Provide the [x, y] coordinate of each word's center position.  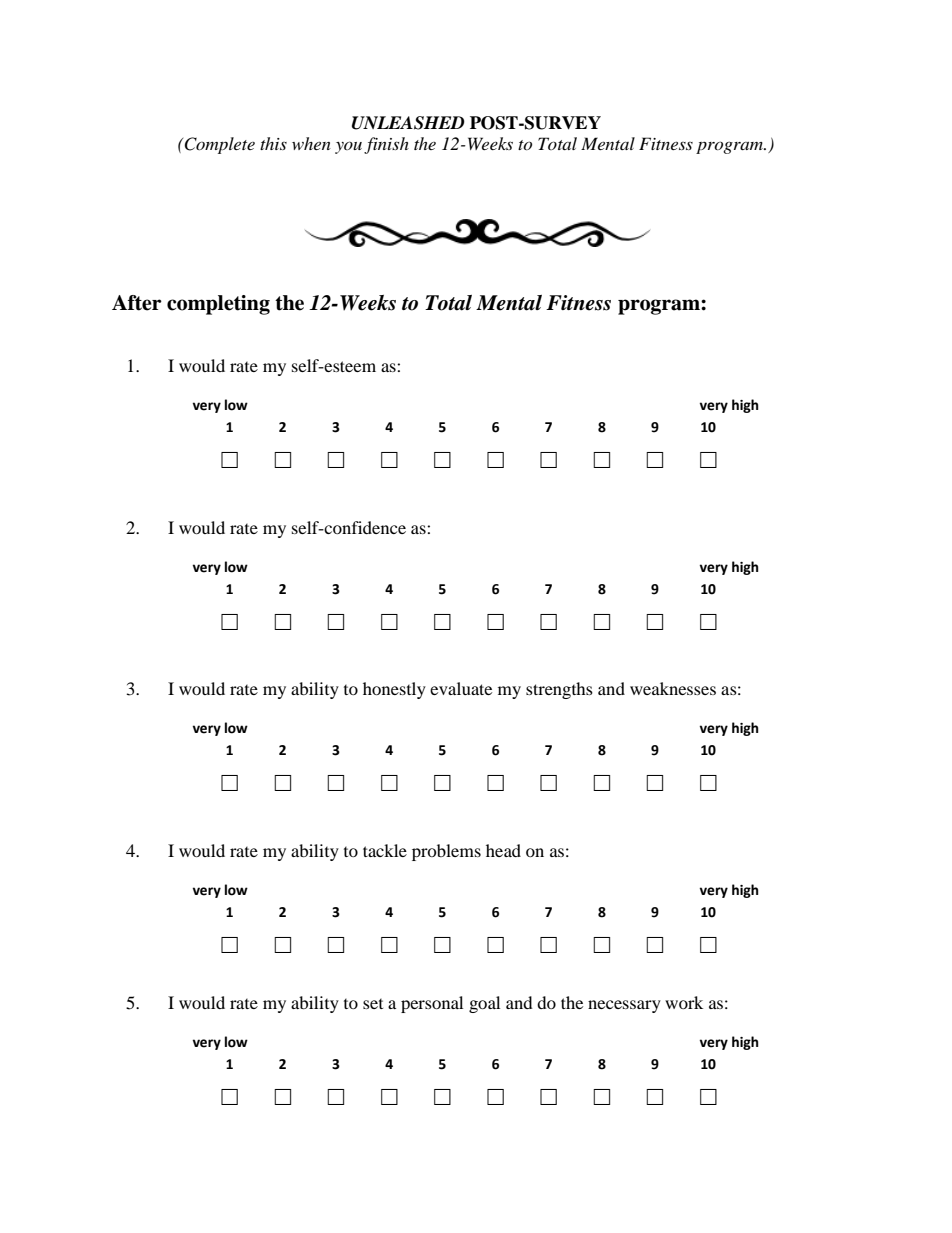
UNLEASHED [408, 123]
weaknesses [673, 688]
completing [218, 305]
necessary [624, 1006]
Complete [218, 145]
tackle [385, 850]
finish [386, 145]
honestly [394, 690]
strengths [559, 690]
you [348, 147]
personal [432, 1004]
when [311, 143]
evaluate [461, 688]
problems [446, 852]
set [373, 1004]
